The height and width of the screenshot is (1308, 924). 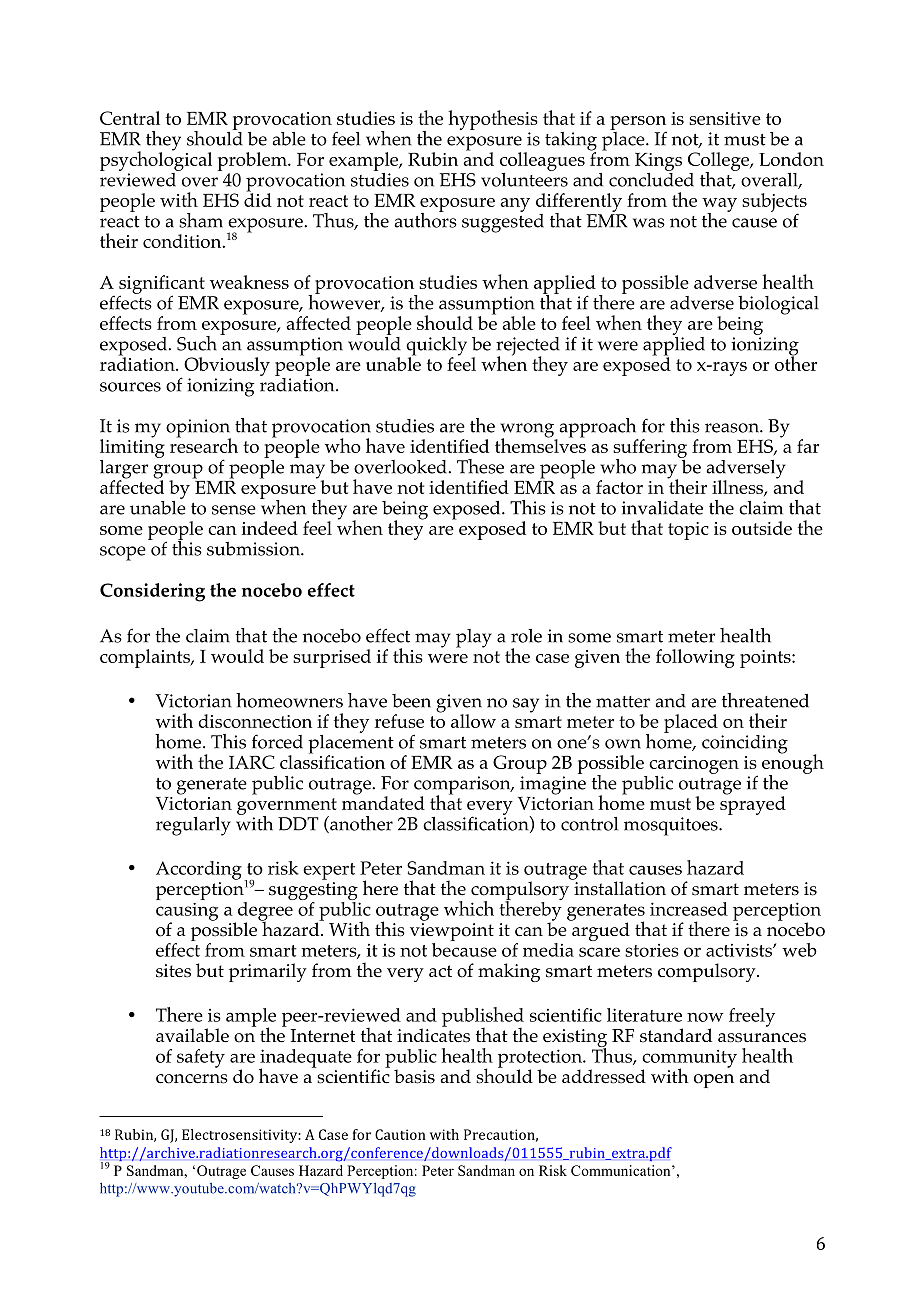 I want to click on quickly, so click(x=436, y=347).
